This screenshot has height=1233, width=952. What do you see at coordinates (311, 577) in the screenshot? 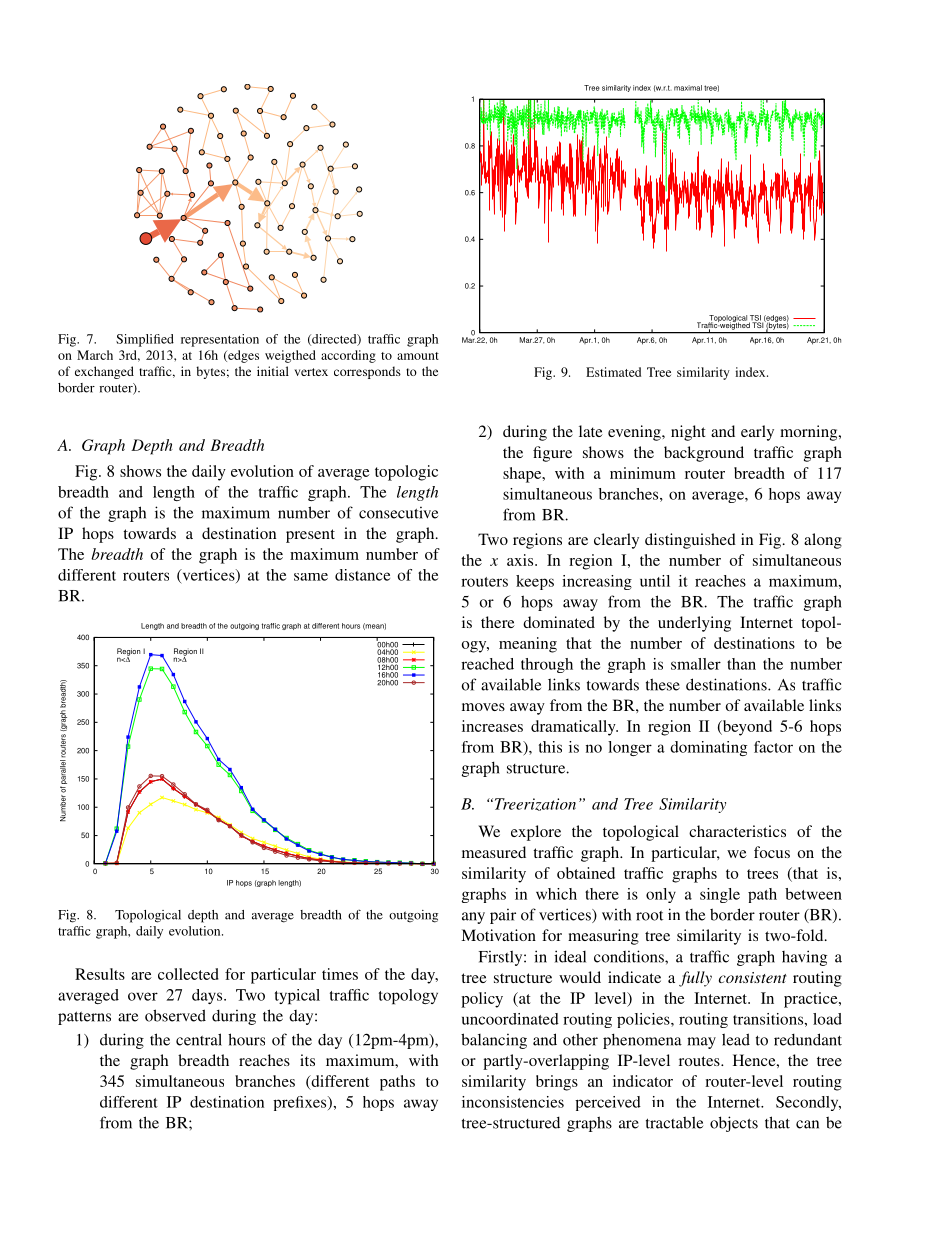
I see `same` at bounding box center [311, 577].
